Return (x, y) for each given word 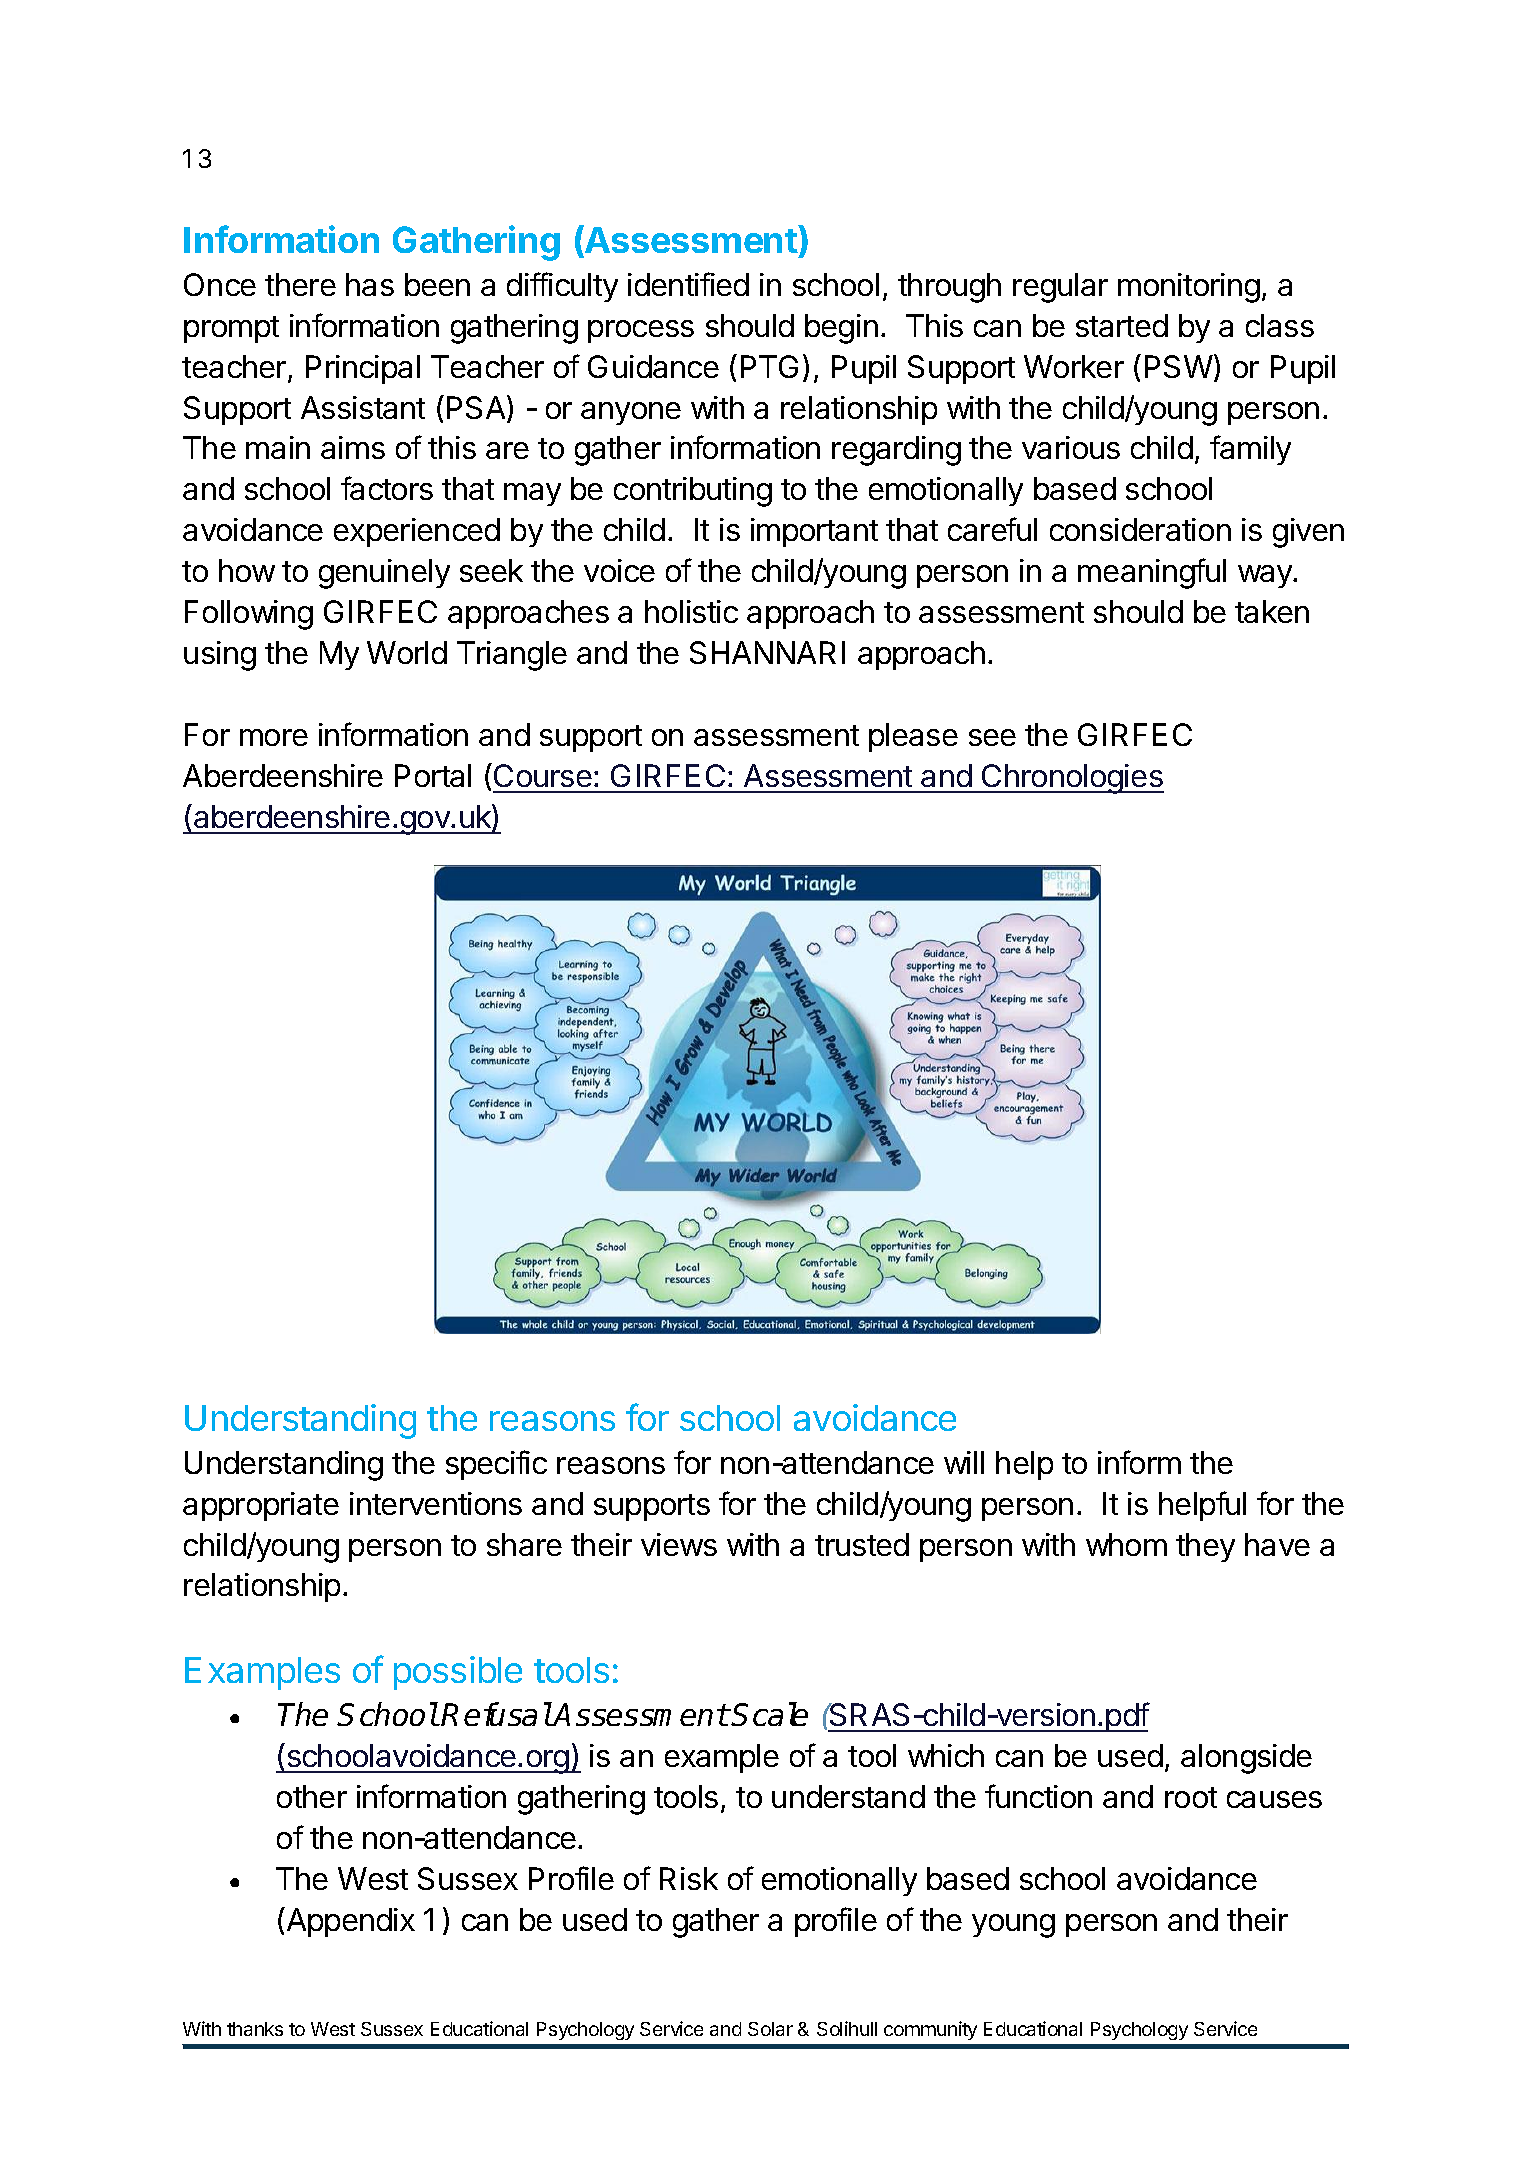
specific (496, 1465)
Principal (363, 369)
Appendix (349, 1922)
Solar (770, 2029)
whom (1126, 1544)
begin (841, 329)
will (964, 1462)
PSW (1180, 367)
